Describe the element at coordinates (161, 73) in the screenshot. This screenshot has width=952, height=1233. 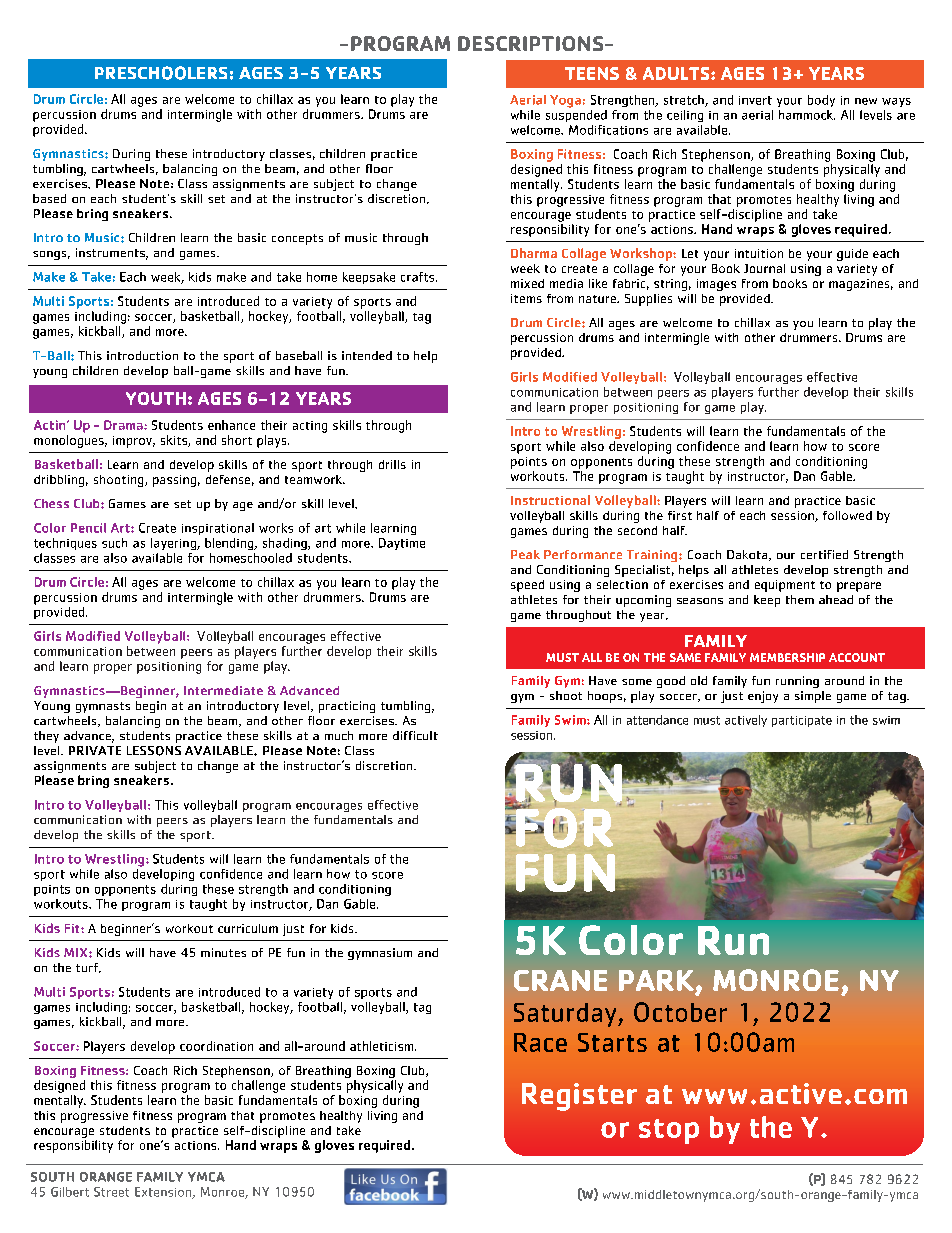
I see `PRESCHOOLERS` at that location.
